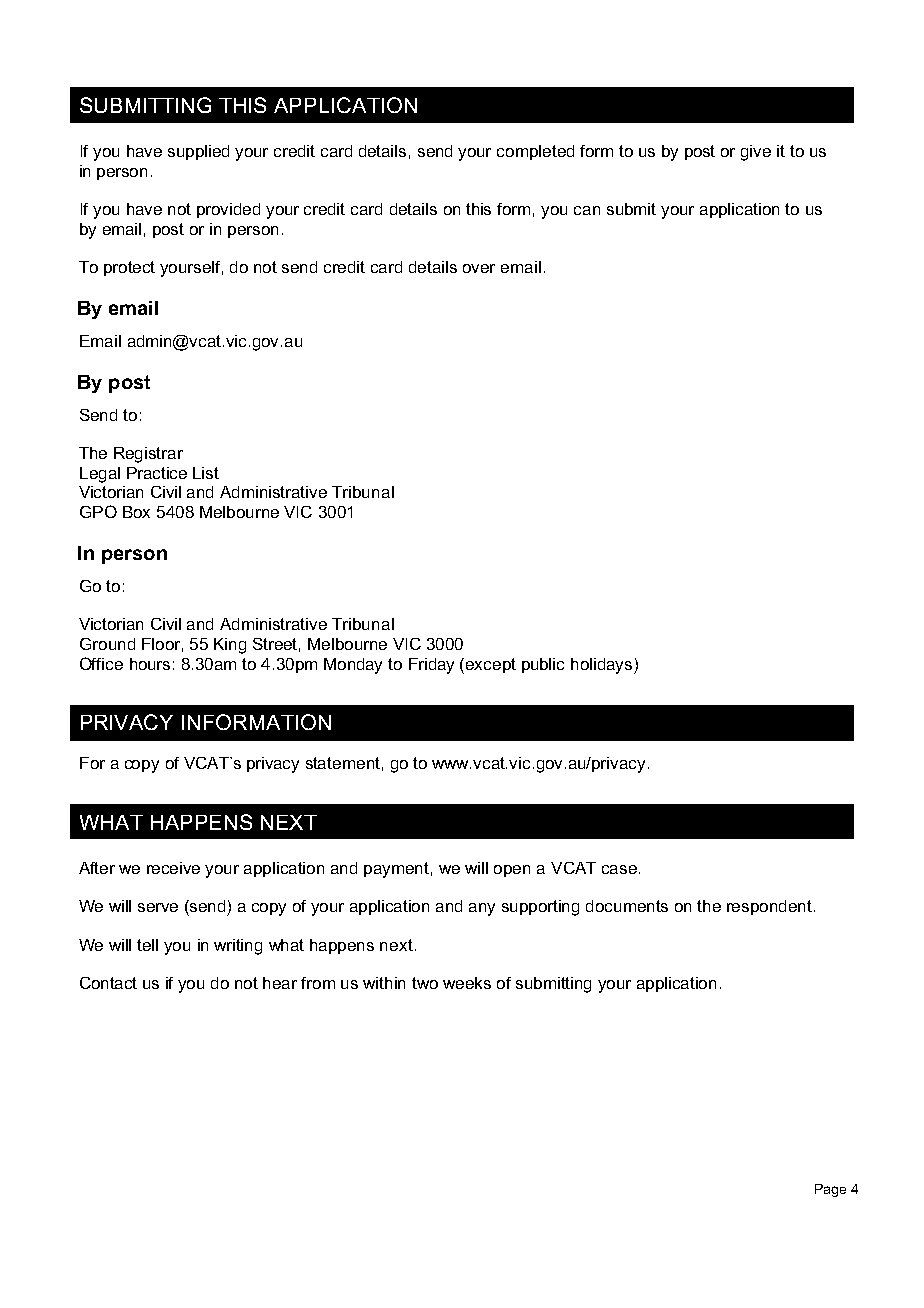 This screenshot has height=1308, width=924. What do you see at coordinates (771, 907) in the screenshot?
I see `respondent` at bounding box center [771, 907].
